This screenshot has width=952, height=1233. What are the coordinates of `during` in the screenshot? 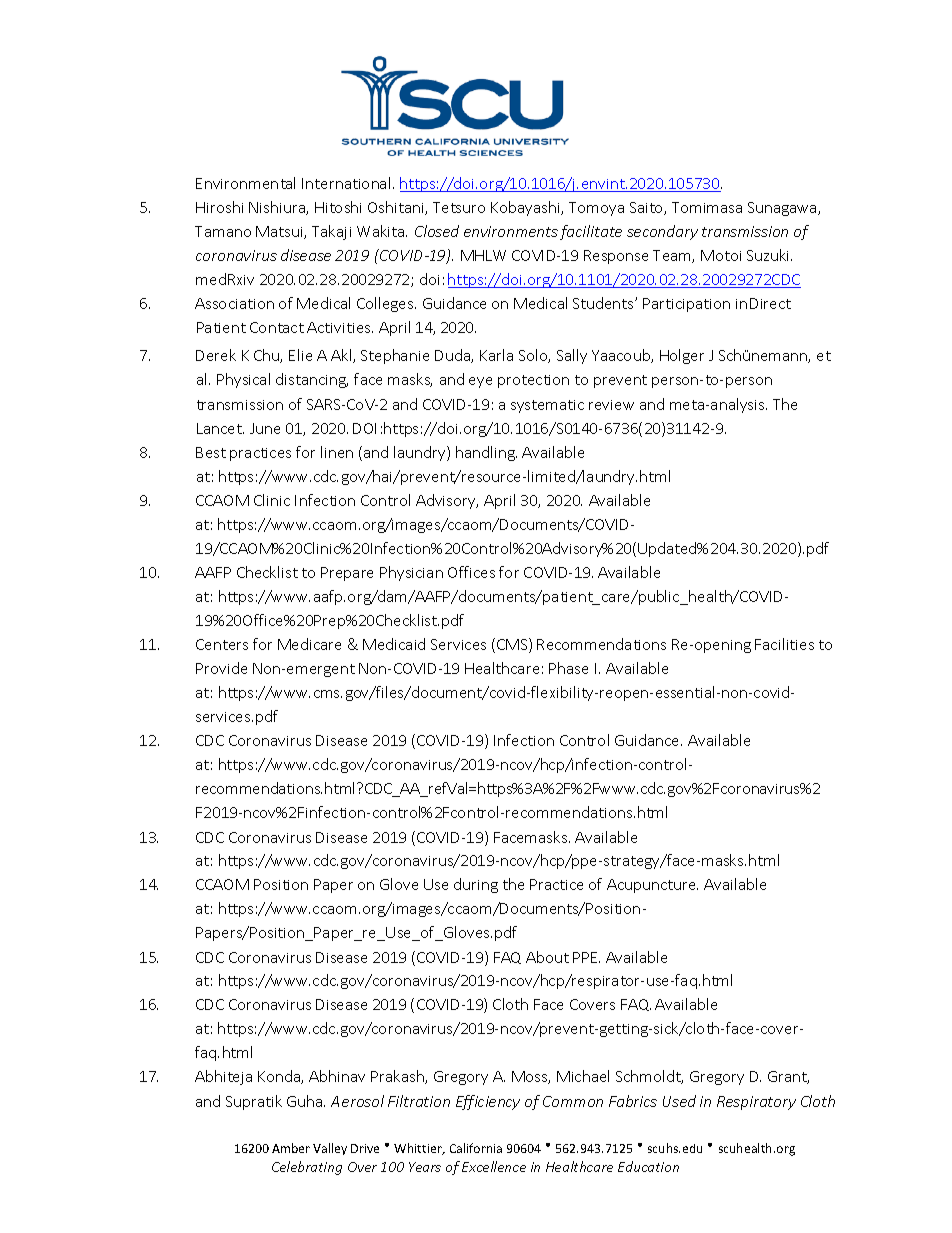 It's located at (476, 885).
